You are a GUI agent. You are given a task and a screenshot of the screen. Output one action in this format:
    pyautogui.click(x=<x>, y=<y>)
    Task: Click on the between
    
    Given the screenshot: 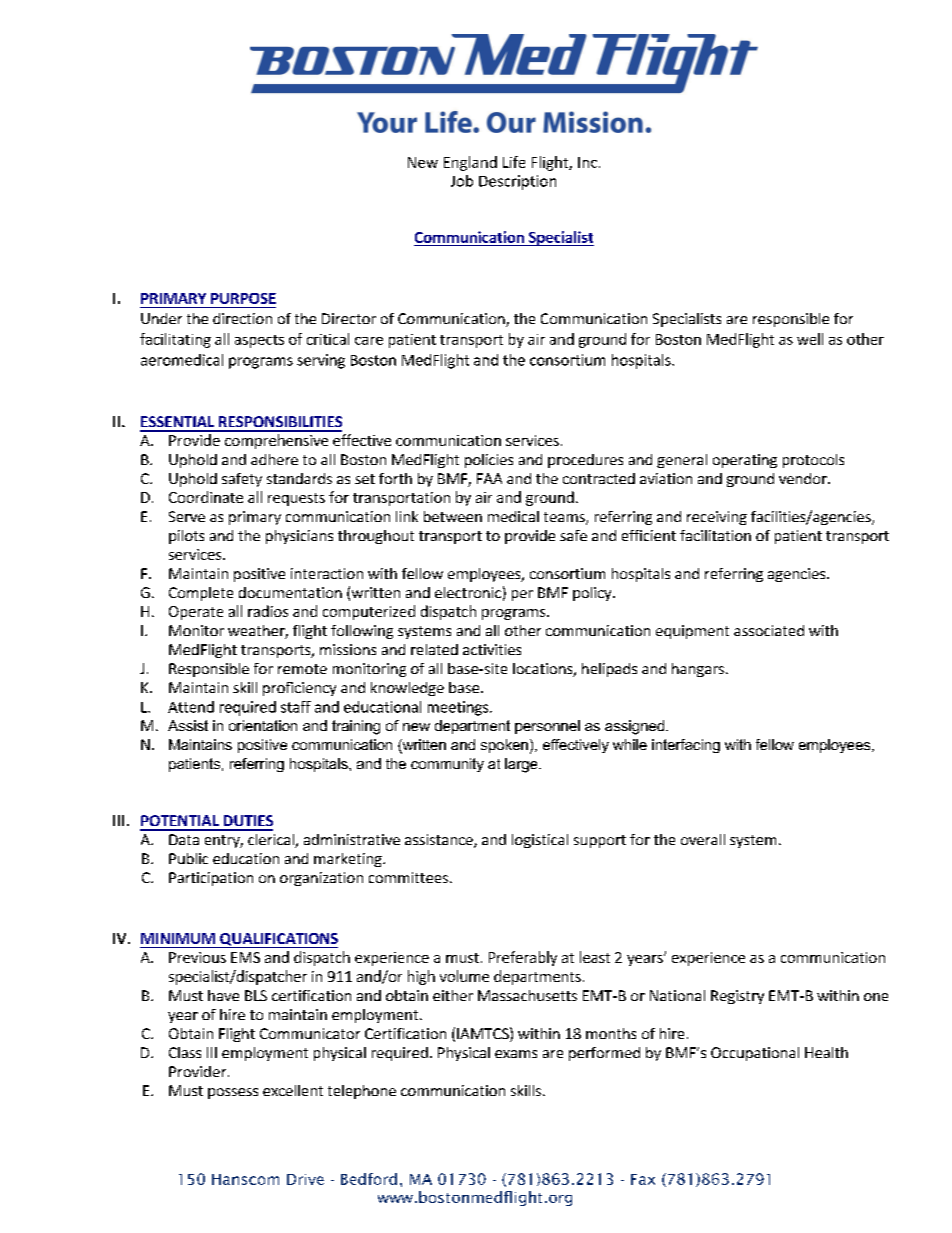 What is the action you would take?
    pyautogui.click(x=453, y=516)
